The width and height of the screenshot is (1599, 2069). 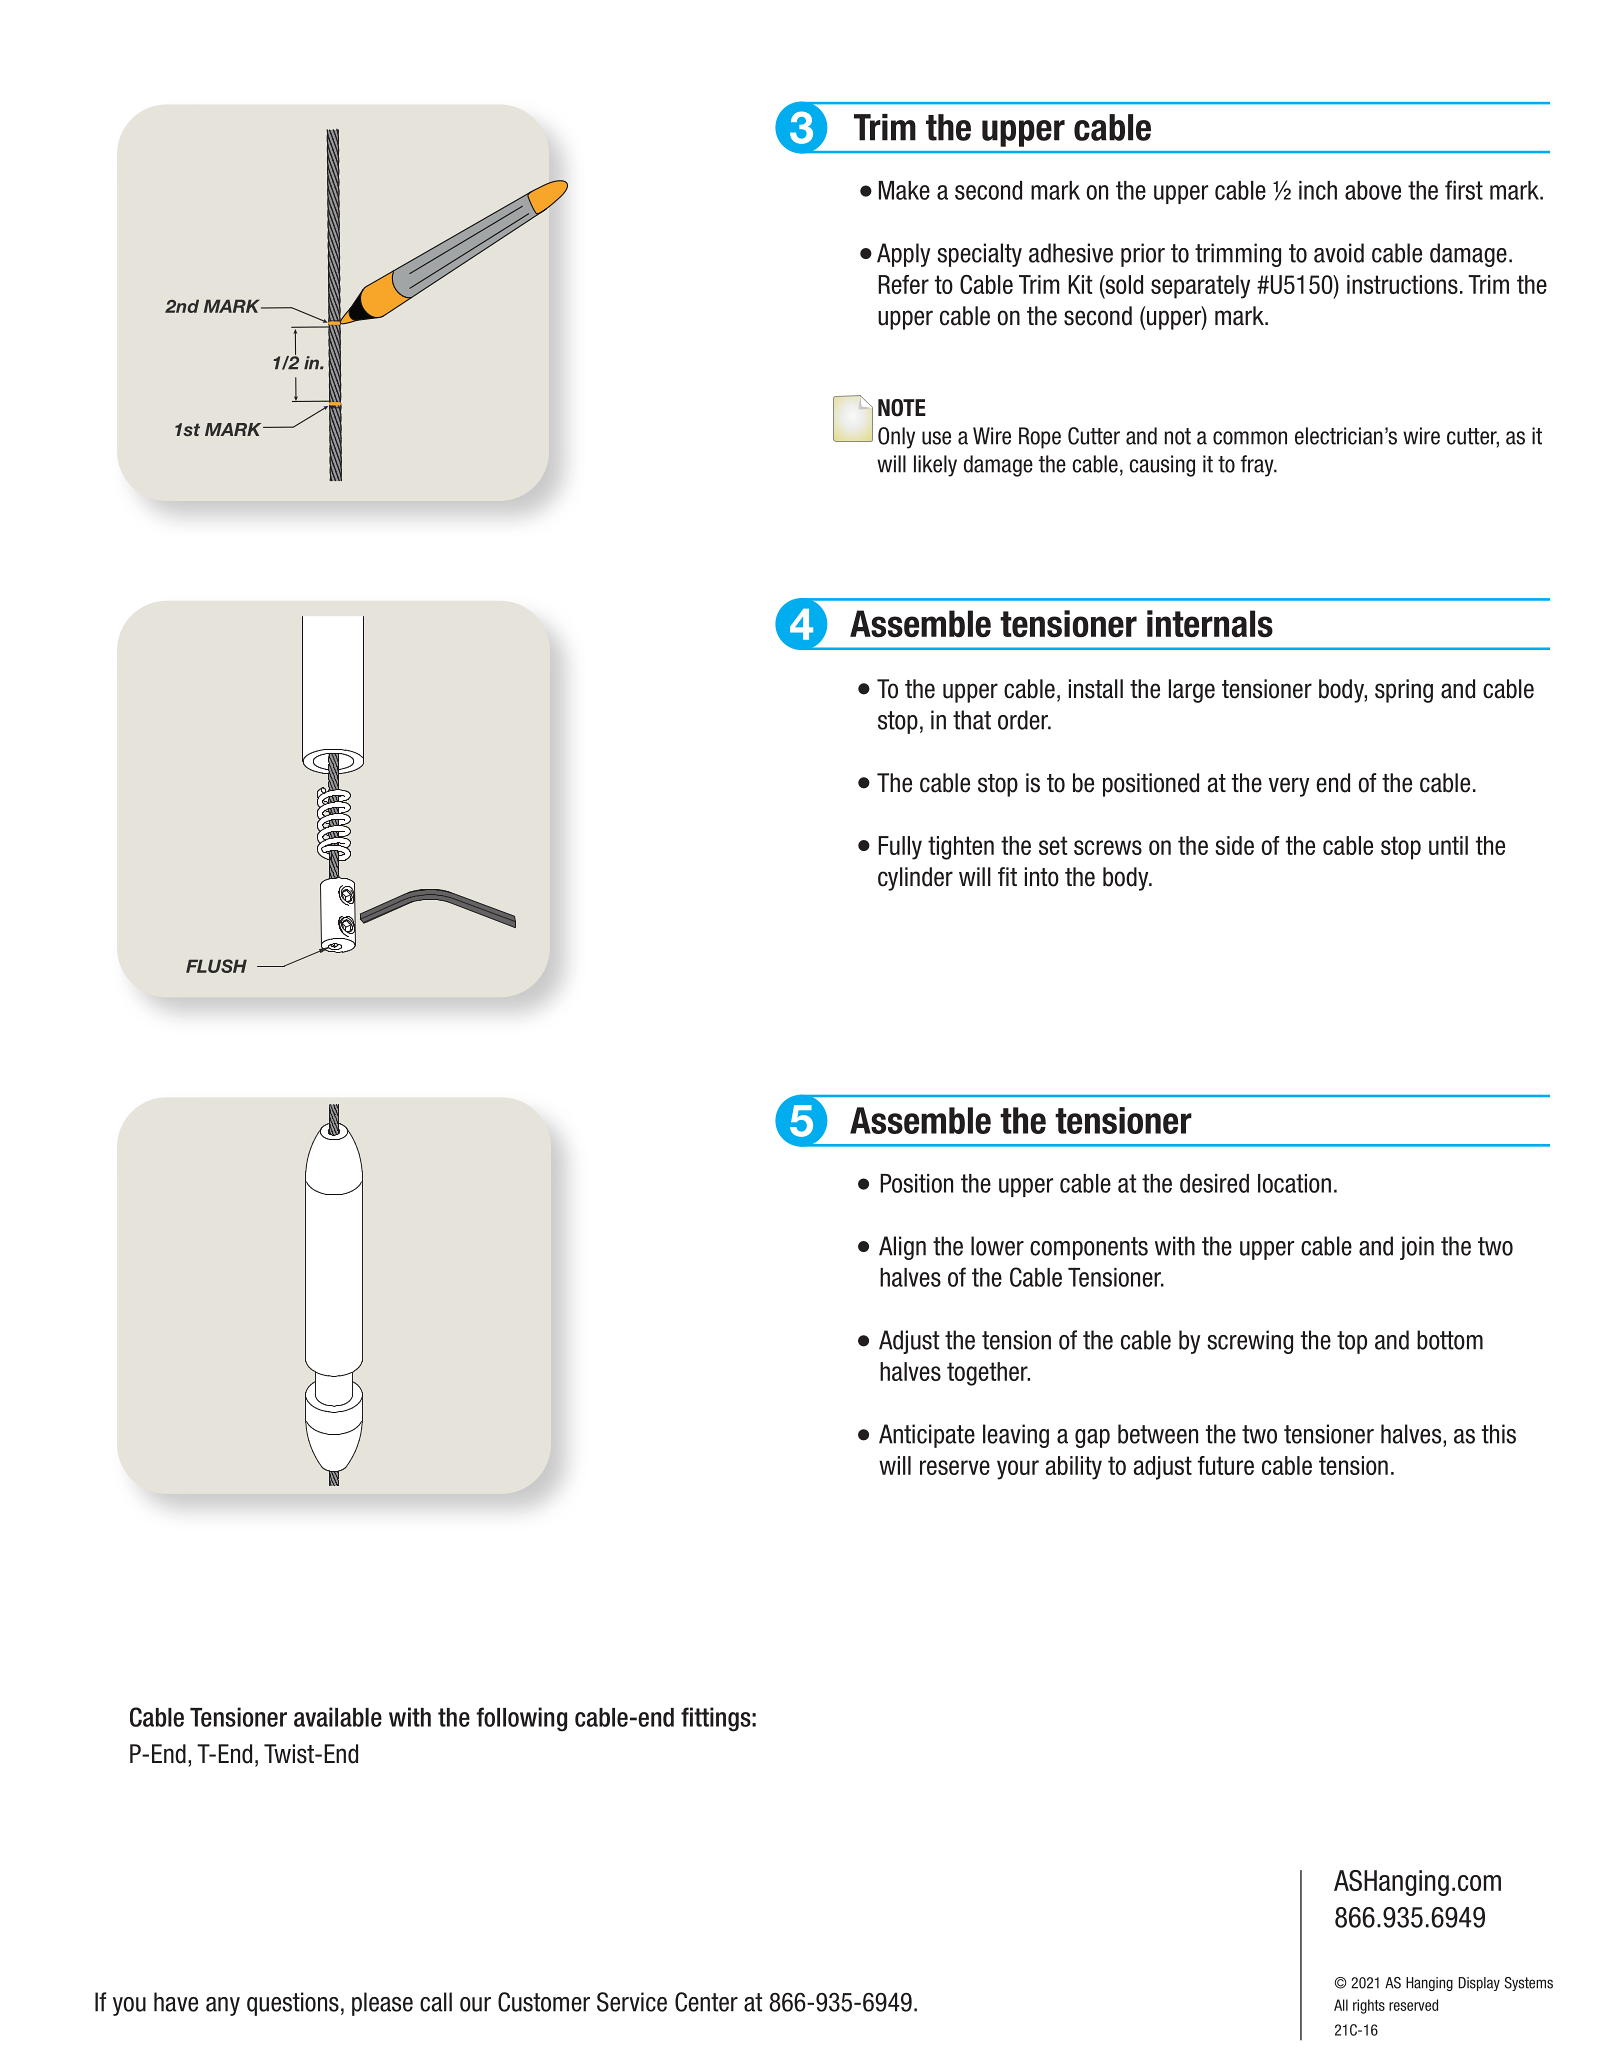 I want to click on Apply, so click(x=903, y=255).
